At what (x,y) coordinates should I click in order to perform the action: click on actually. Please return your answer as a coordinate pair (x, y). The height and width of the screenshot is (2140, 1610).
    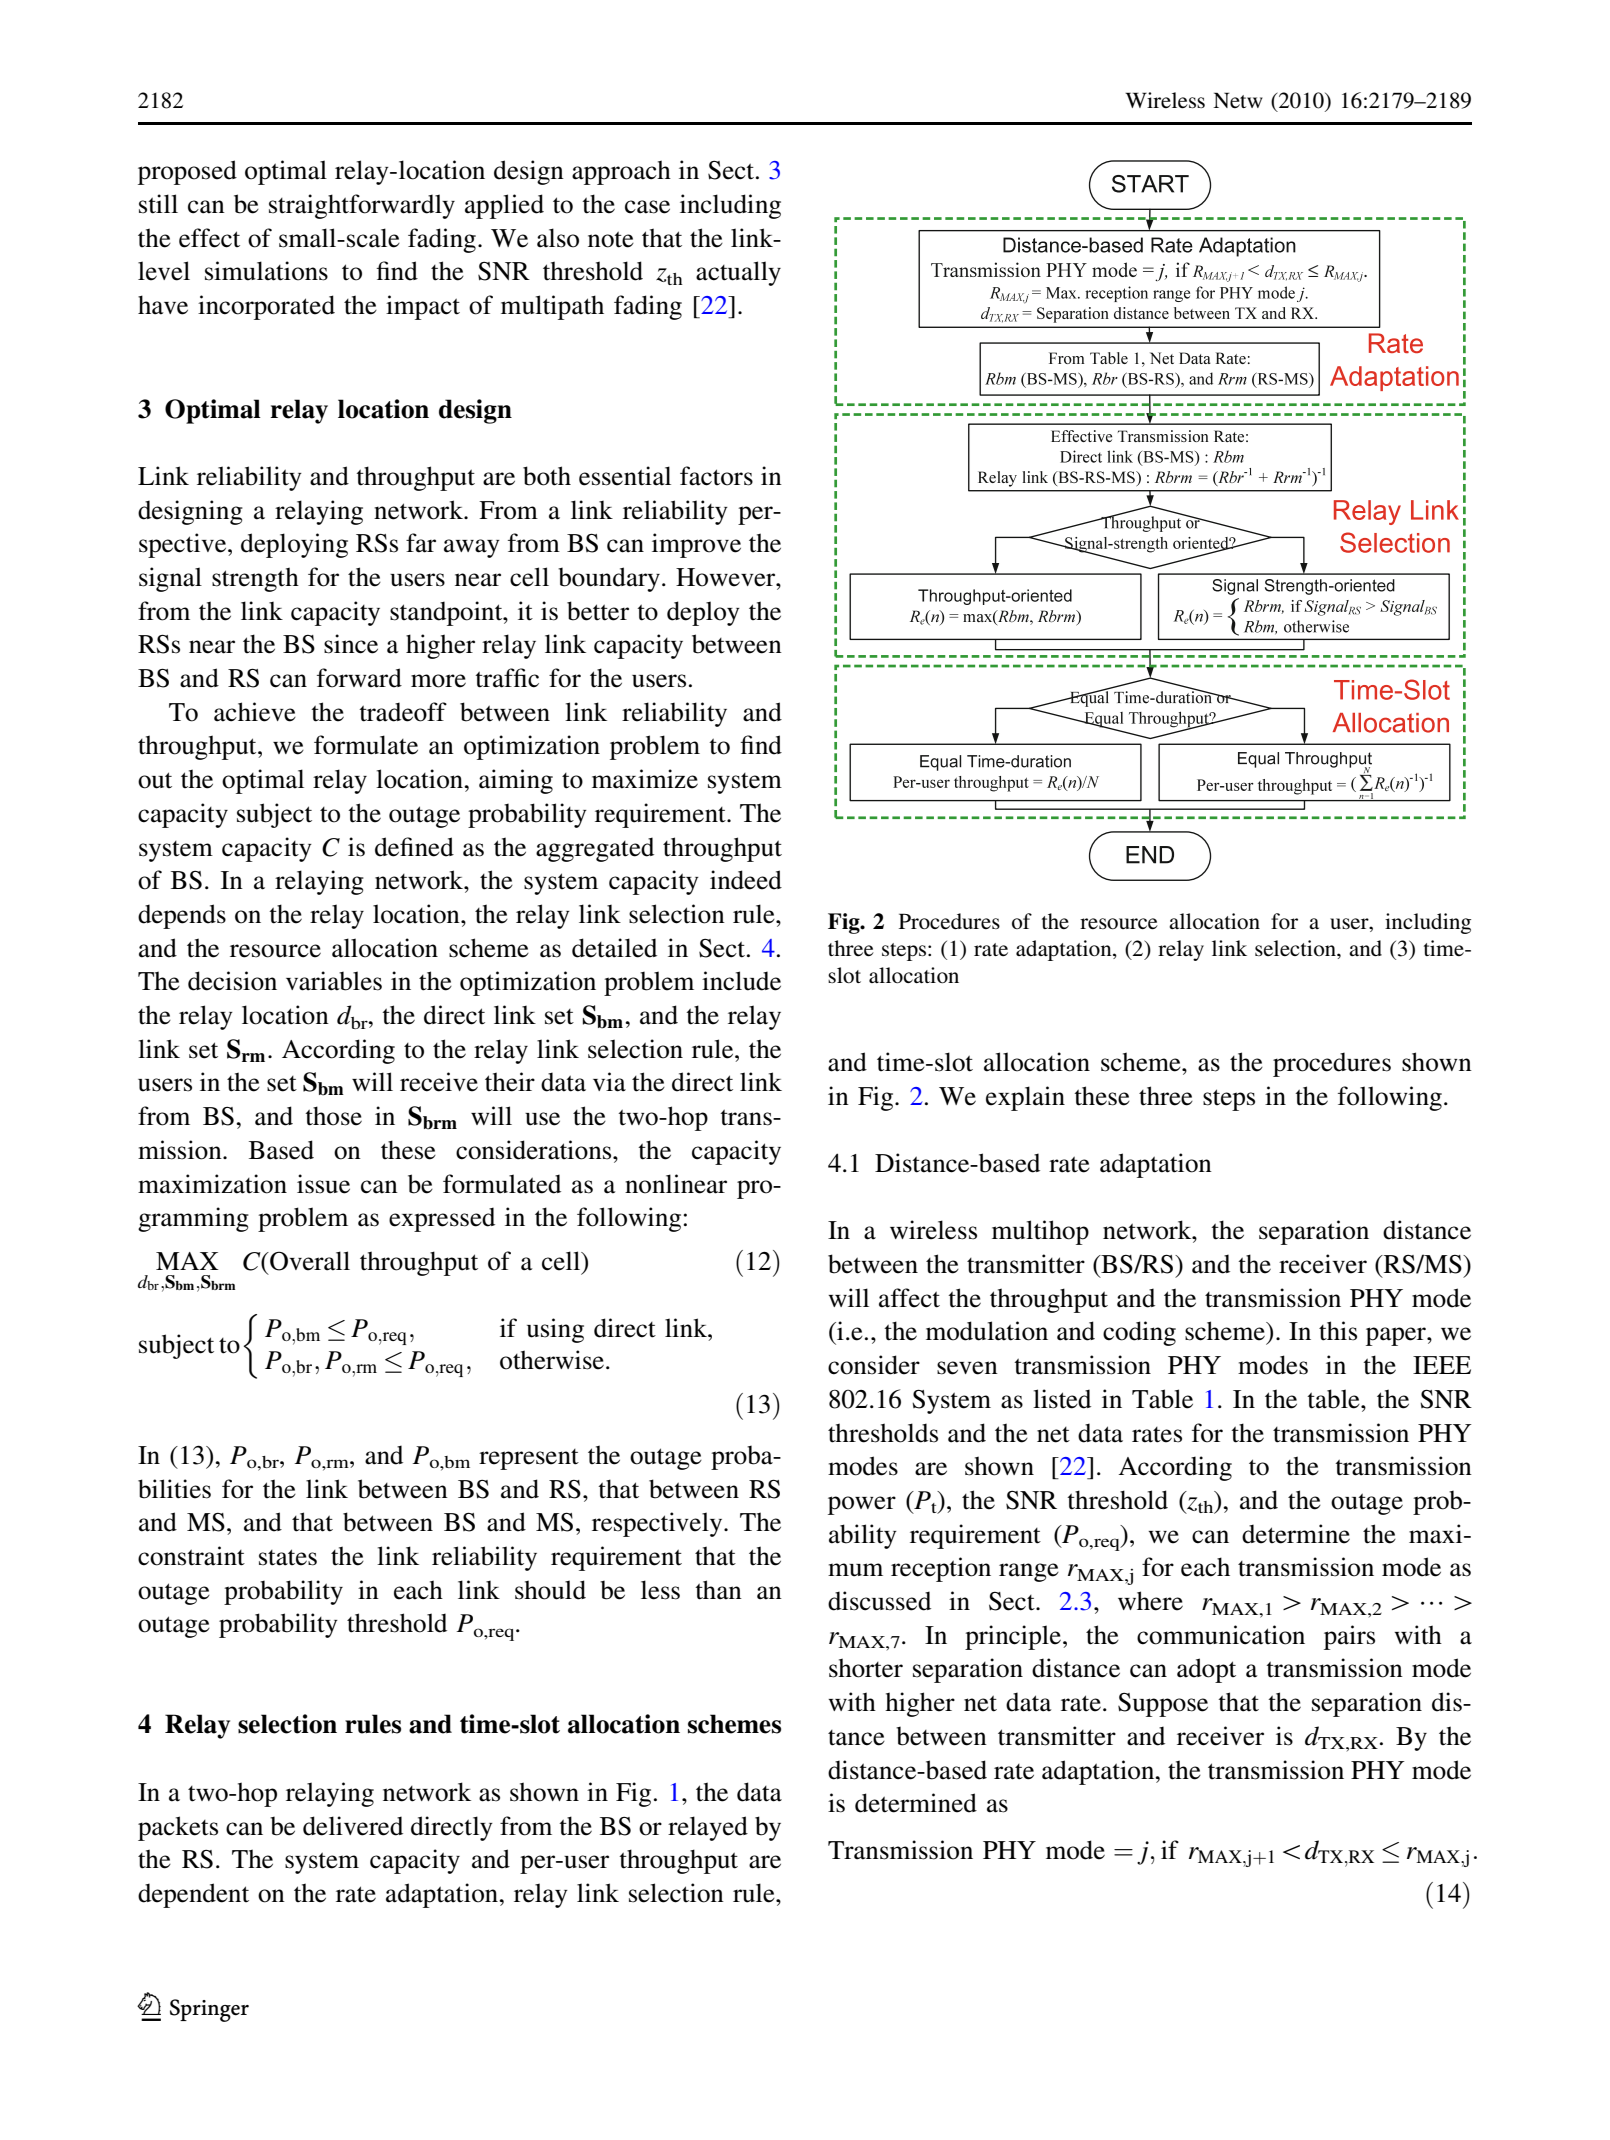
    Looking at the image, I should click on (738, 273).
